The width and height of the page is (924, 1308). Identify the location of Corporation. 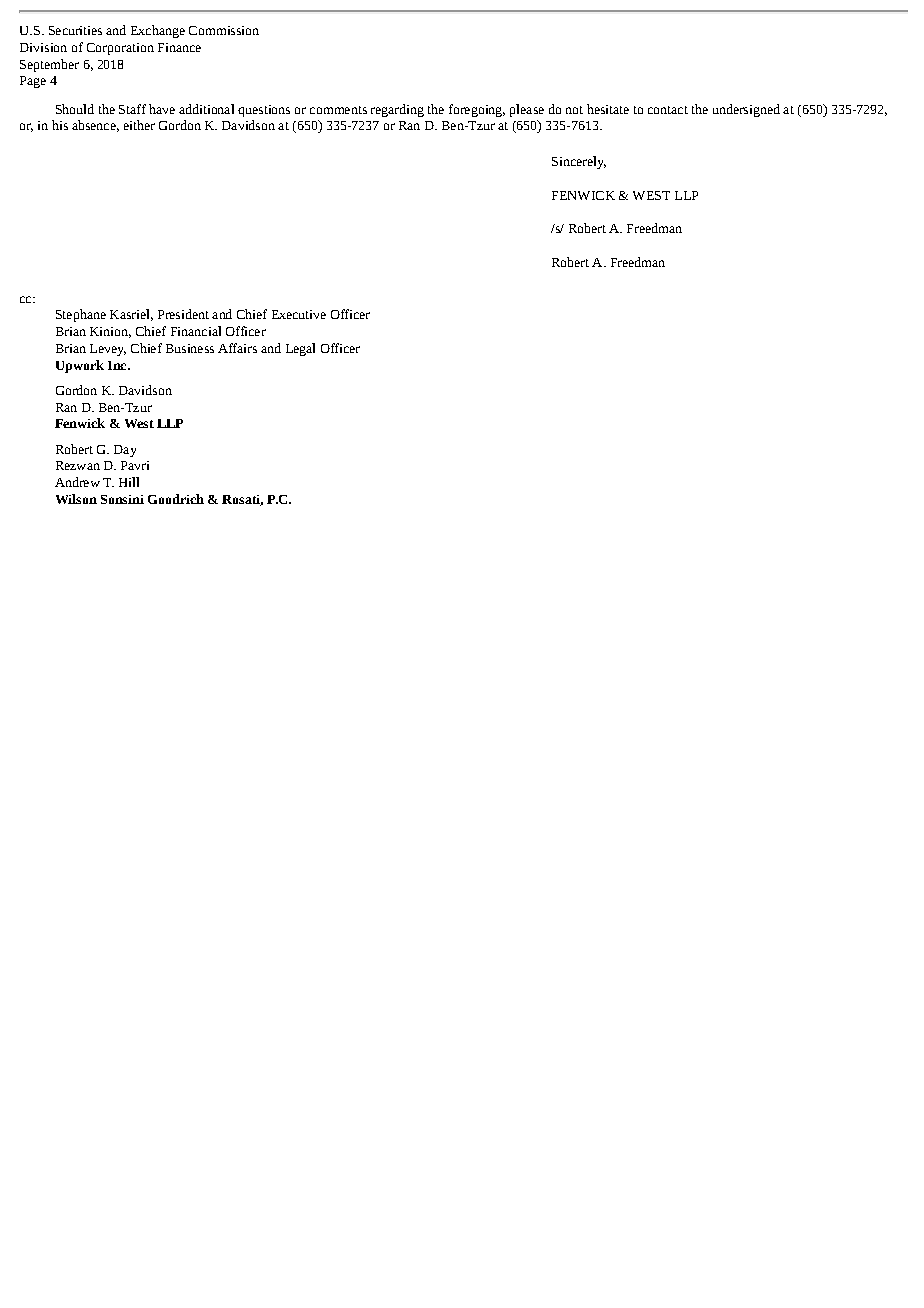
(120, 49).
